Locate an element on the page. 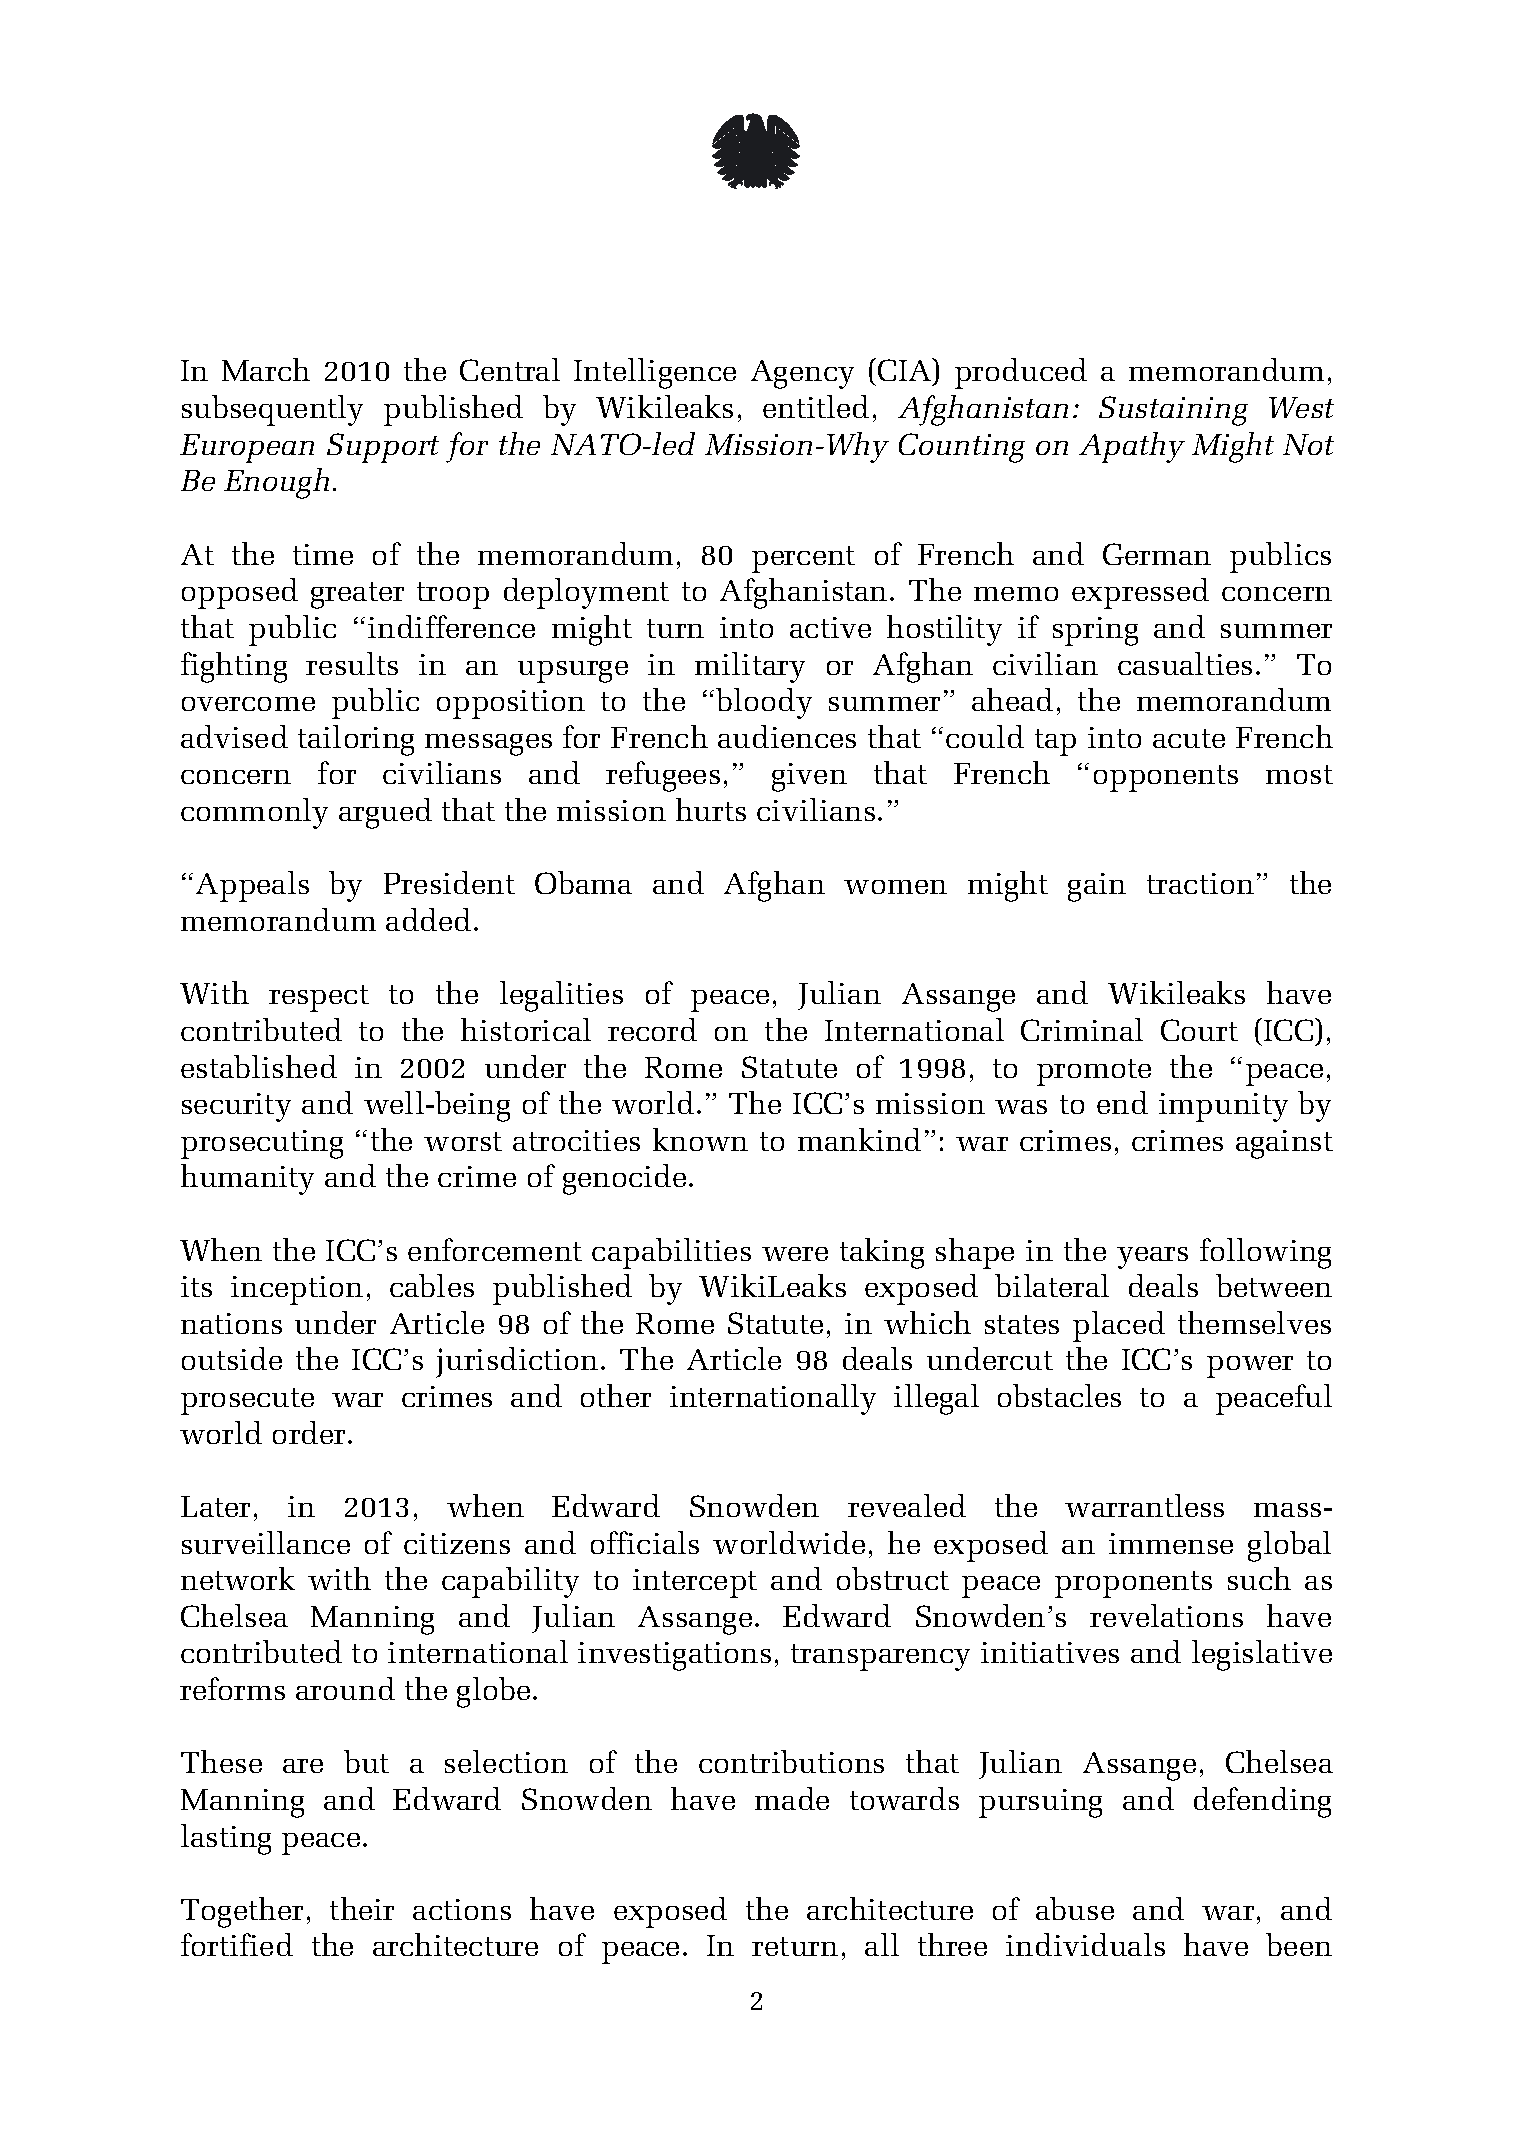 This page has width=1514, height=2141. Court is located at coordinates (1199, 1030).
